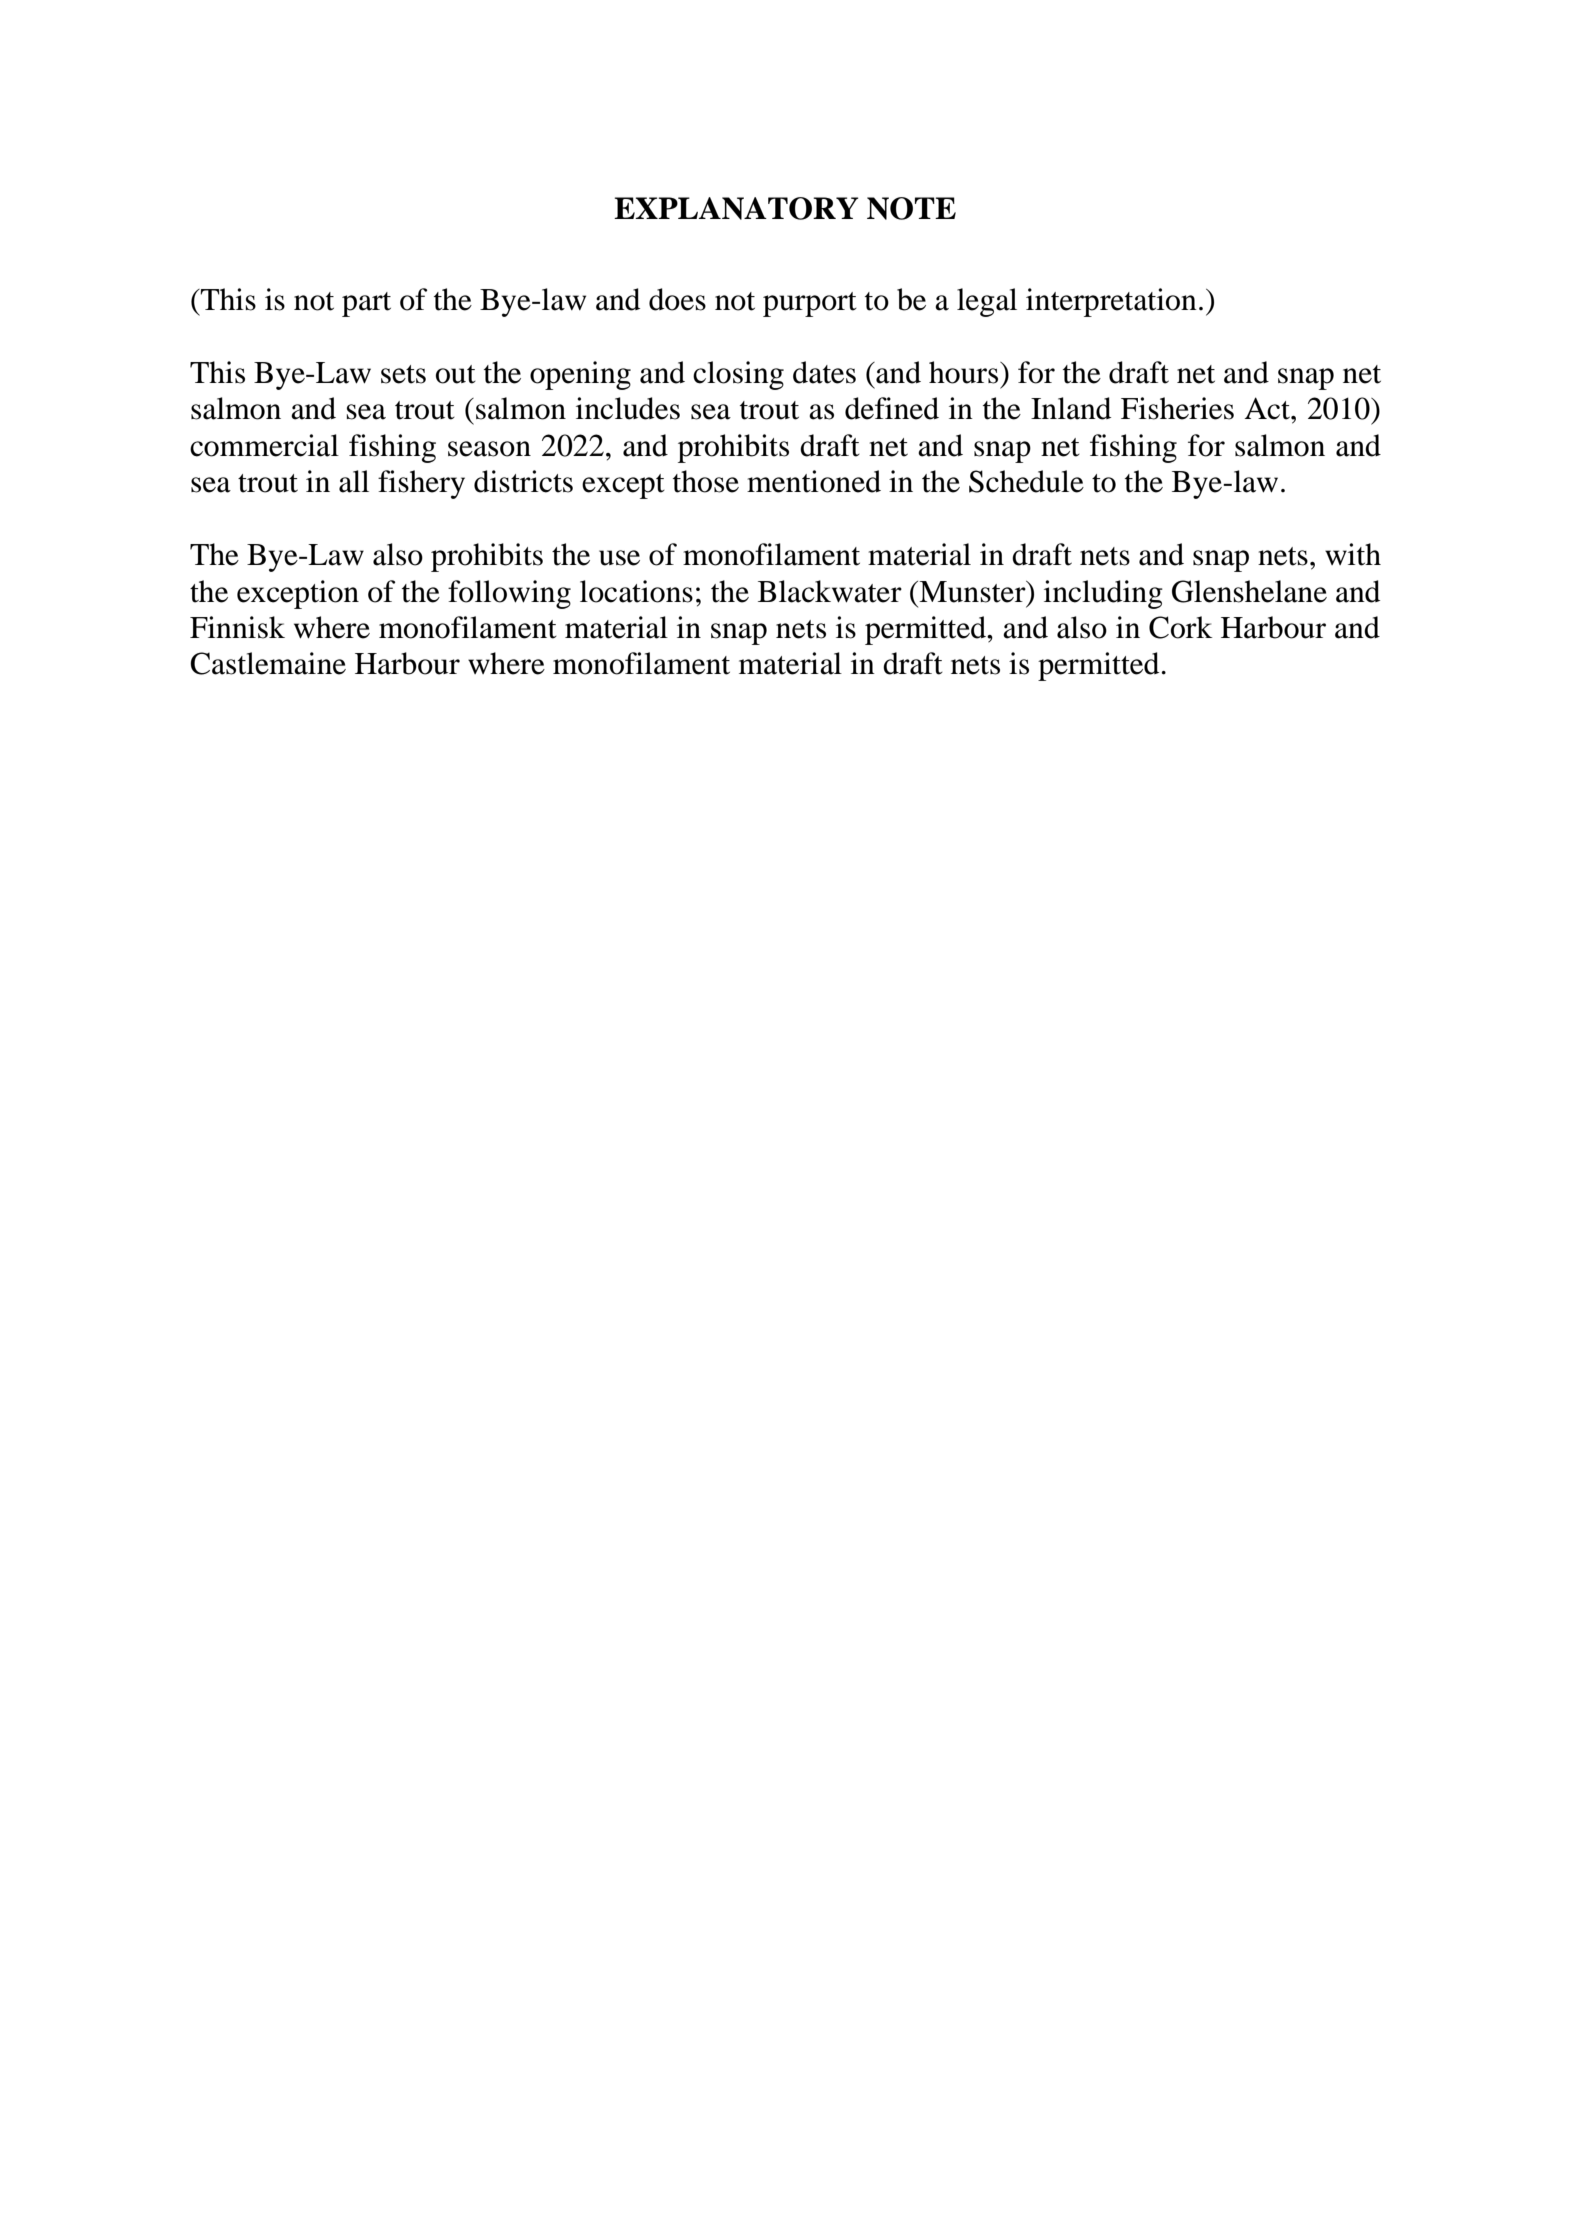 The image size is (1571, 2221). I want to click on EXPLANATORY, so click(736, 208).
